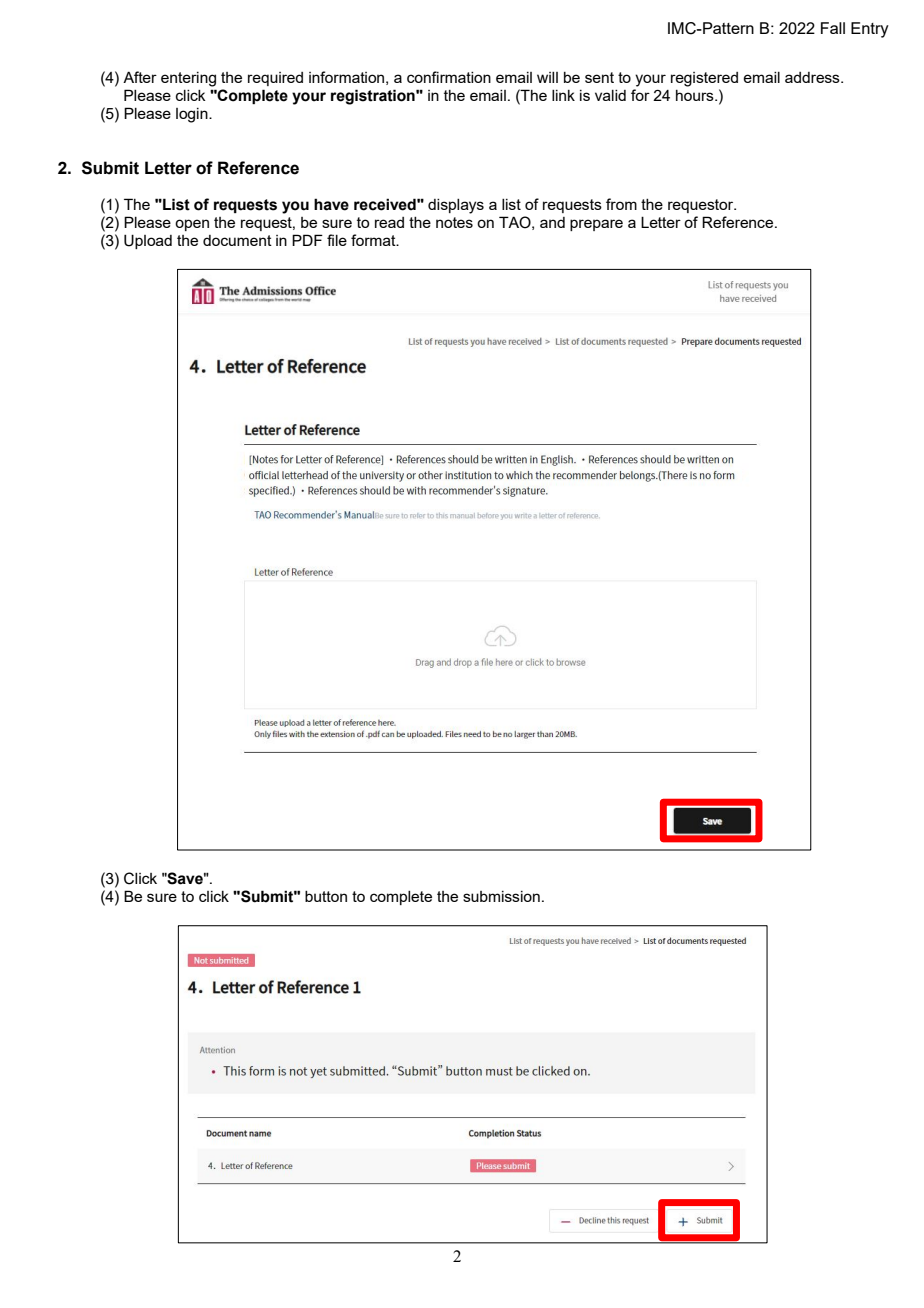 This screenshot has height=1308, width=924. What do you see at coordinates (501, 896) in the screenshot?
I see `submission` at bounding box center [501, 896].
